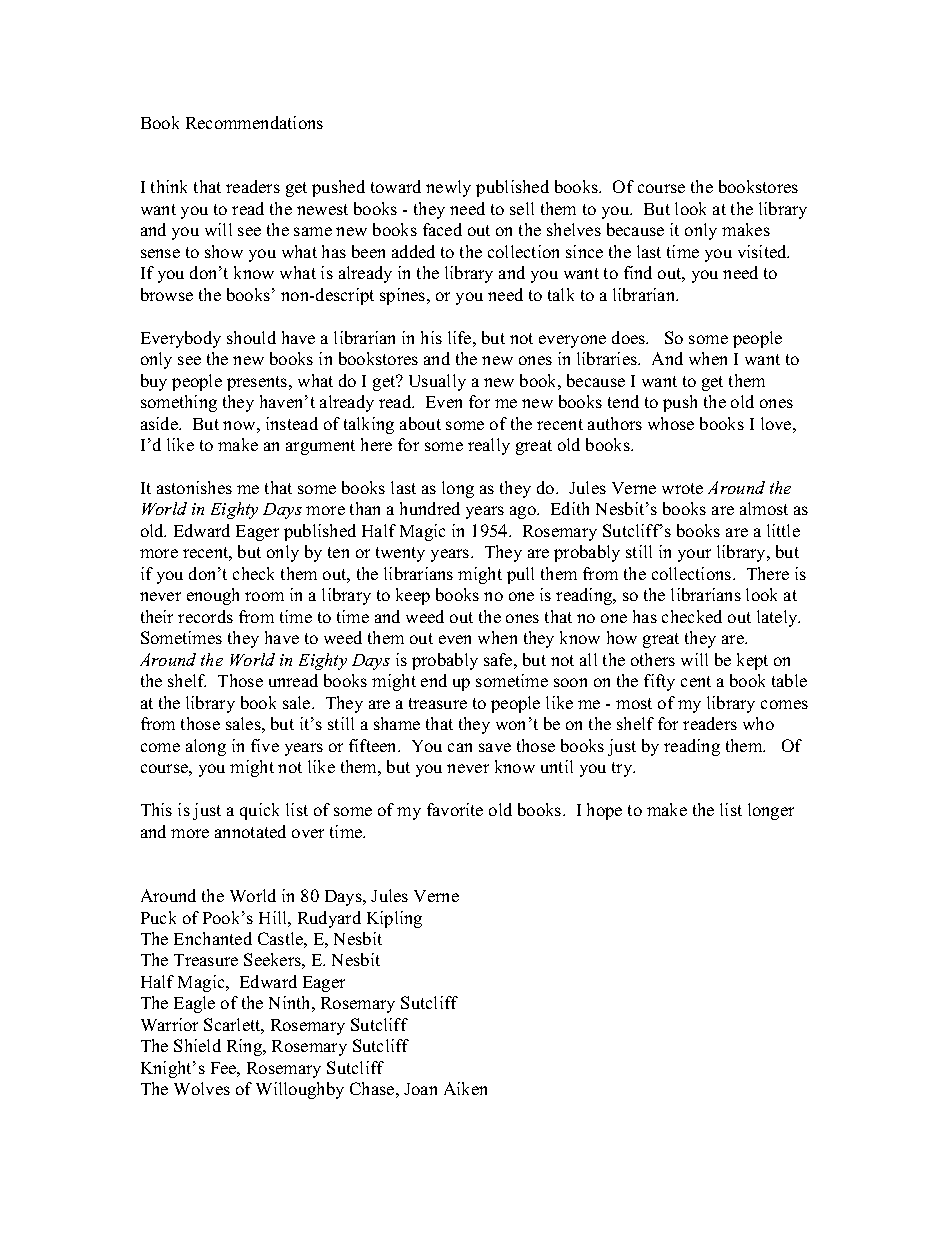 This page has height=1233, width=952. I want to click on enough, so click(213, 596).
